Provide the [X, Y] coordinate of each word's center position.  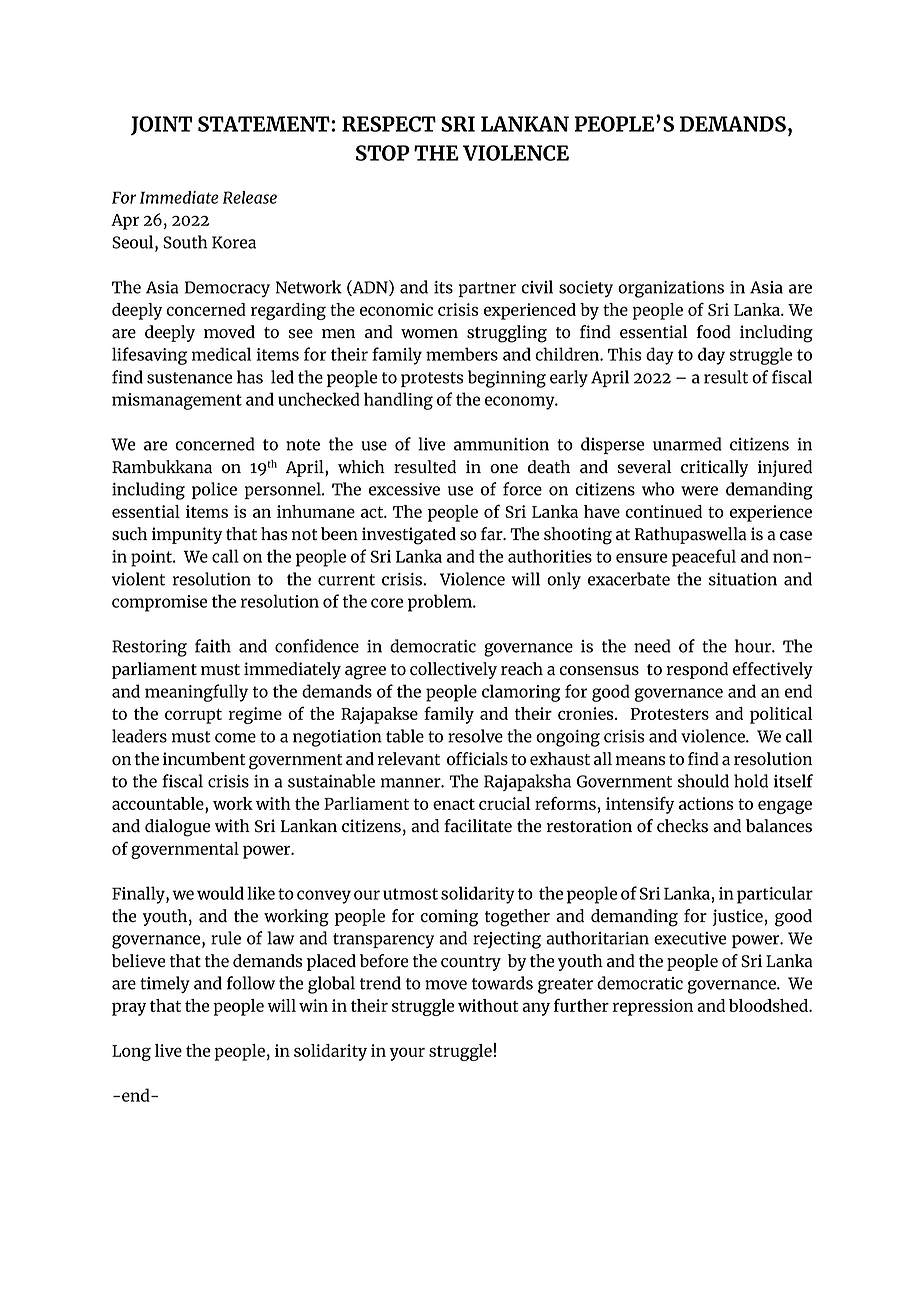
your [407, 1054]
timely [165, 984]
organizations [671, 289]
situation [743, 579]
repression [653, 1007]
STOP [382, 153]
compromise [159, 603]
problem [441, 603]
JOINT [161, 125]
